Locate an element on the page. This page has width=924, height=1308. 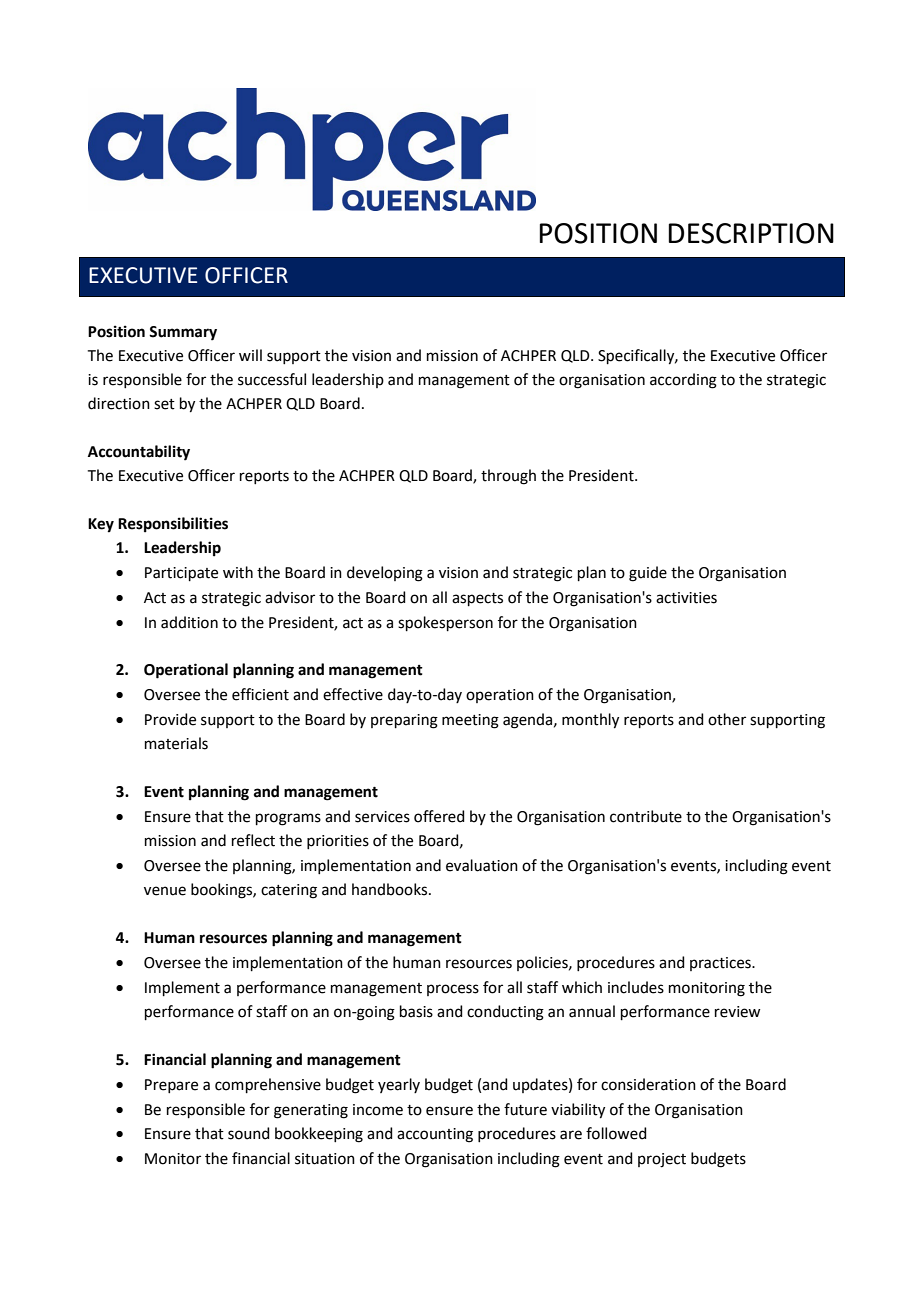
DESCRIPTION is located at coordinates (751, 233).
